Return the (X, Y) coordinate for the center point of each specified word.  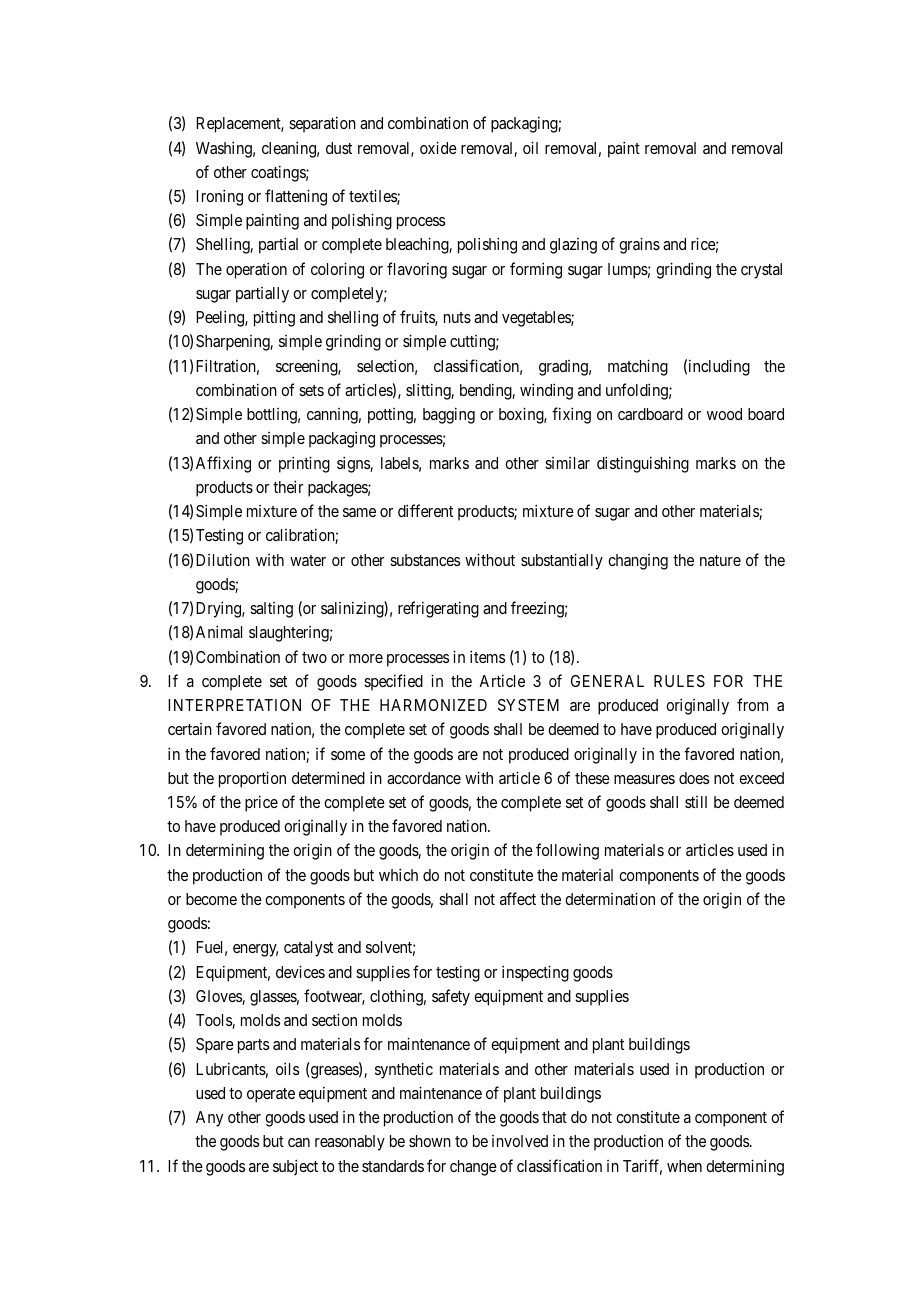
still (696, 802)
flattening (296, 197)
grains (639, 245)
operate (271, 1095)
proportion (252, 779)
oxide (438, 147)
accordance (424, 778)
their (288, 486)
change (473, 1168)
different (425, 510)
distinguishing (643, 464)
